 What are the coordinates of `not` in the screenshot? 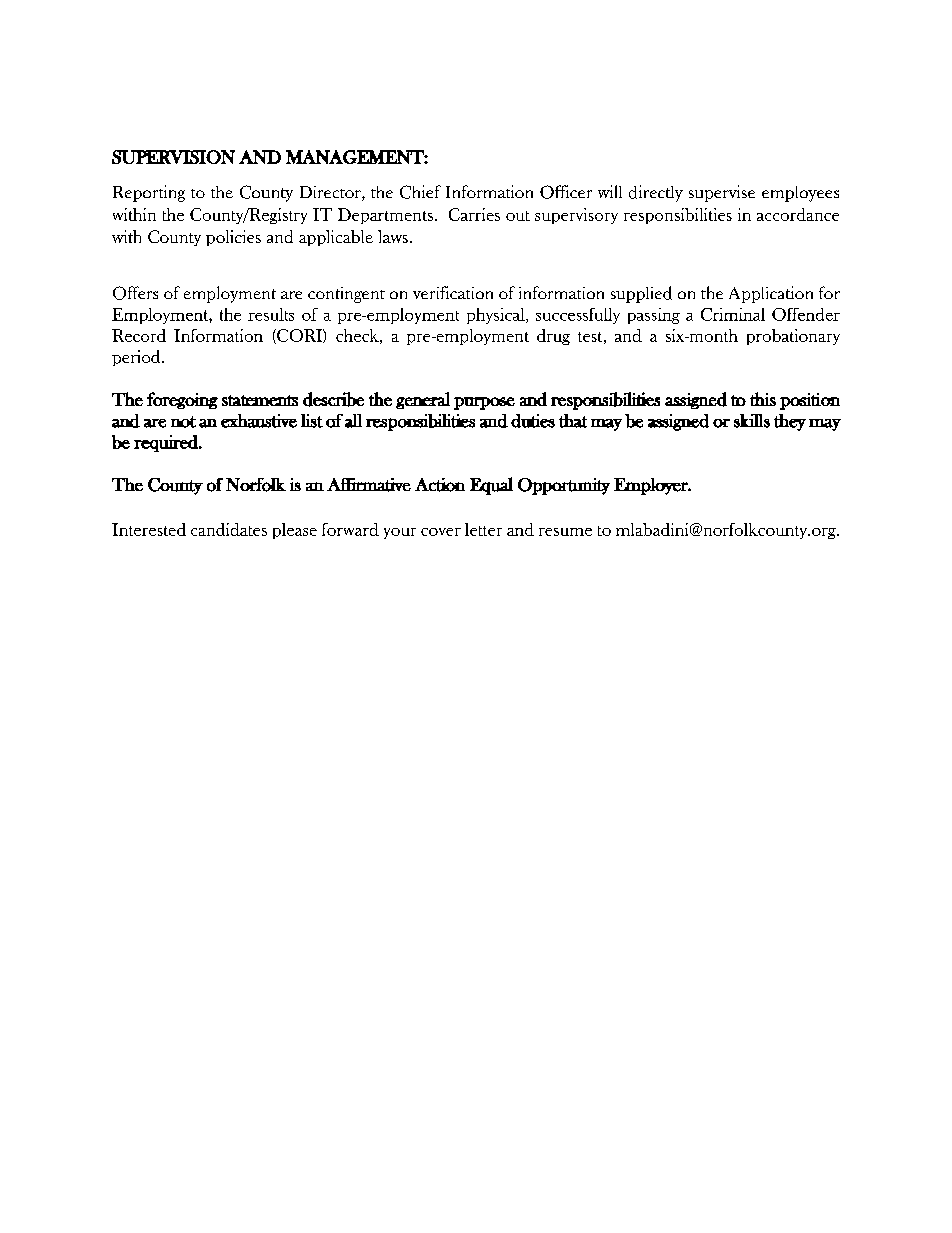 It's located at (183, 422).
